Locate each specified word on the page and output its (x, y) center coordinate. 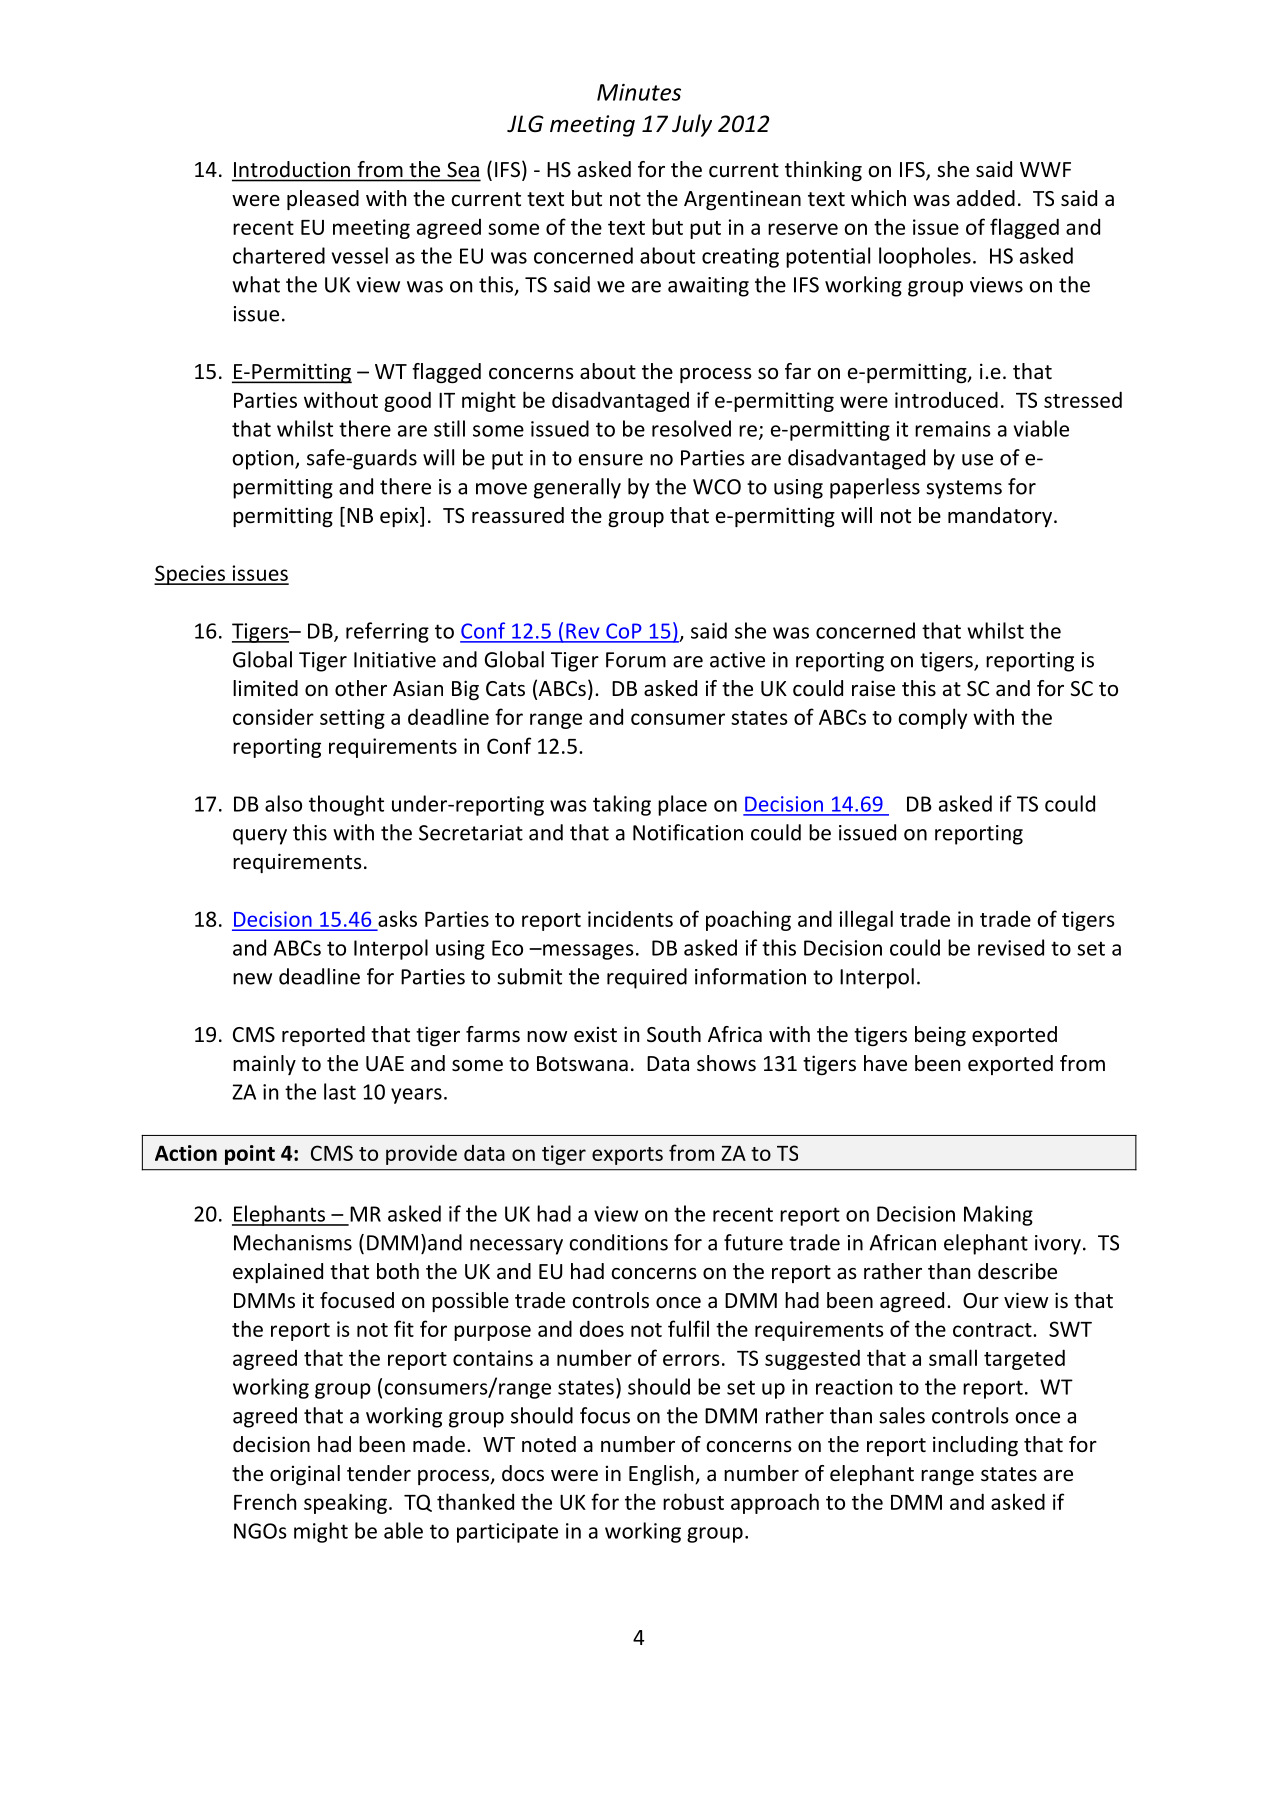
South (674, 1034)
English (662, 1475)
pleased (323, 200)
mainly (264, 1065)
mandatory (1000, 517)
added (986, 198)
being (940, 1036)
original (305, 1475)
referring (387, 632)
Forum (636, 660)
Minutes (639, 92)
